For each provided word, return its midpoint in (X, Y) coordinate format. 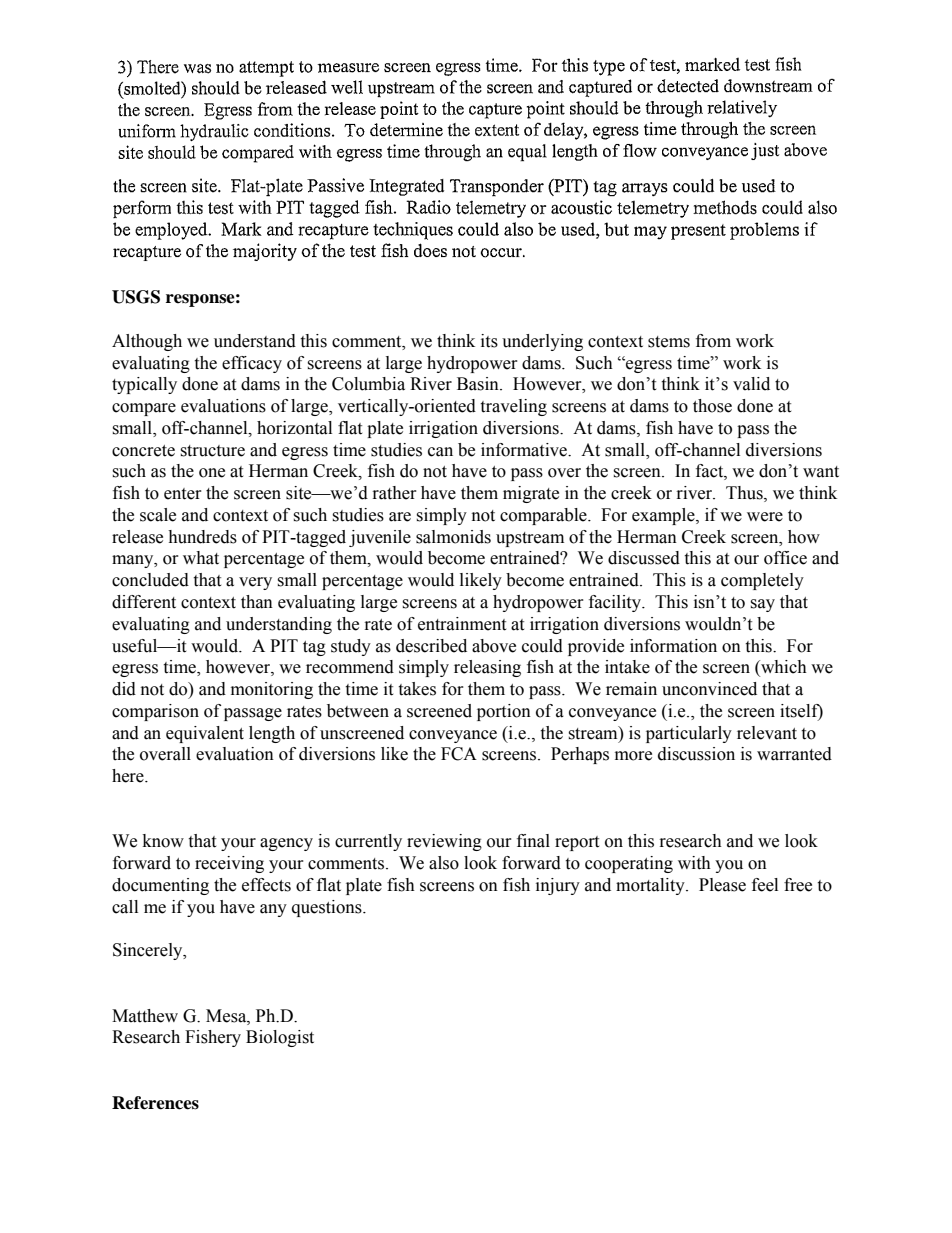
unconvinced (709, 689)
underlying (542, 342)
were (765, 517)
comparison (155, 712)
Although (147, 342)
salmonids (453, 537)
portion (504, 712)
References (155, 1103)
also (444, 863)
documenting (160, 886)
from (713, 341)
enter (183, 494)
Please (722, 885)
